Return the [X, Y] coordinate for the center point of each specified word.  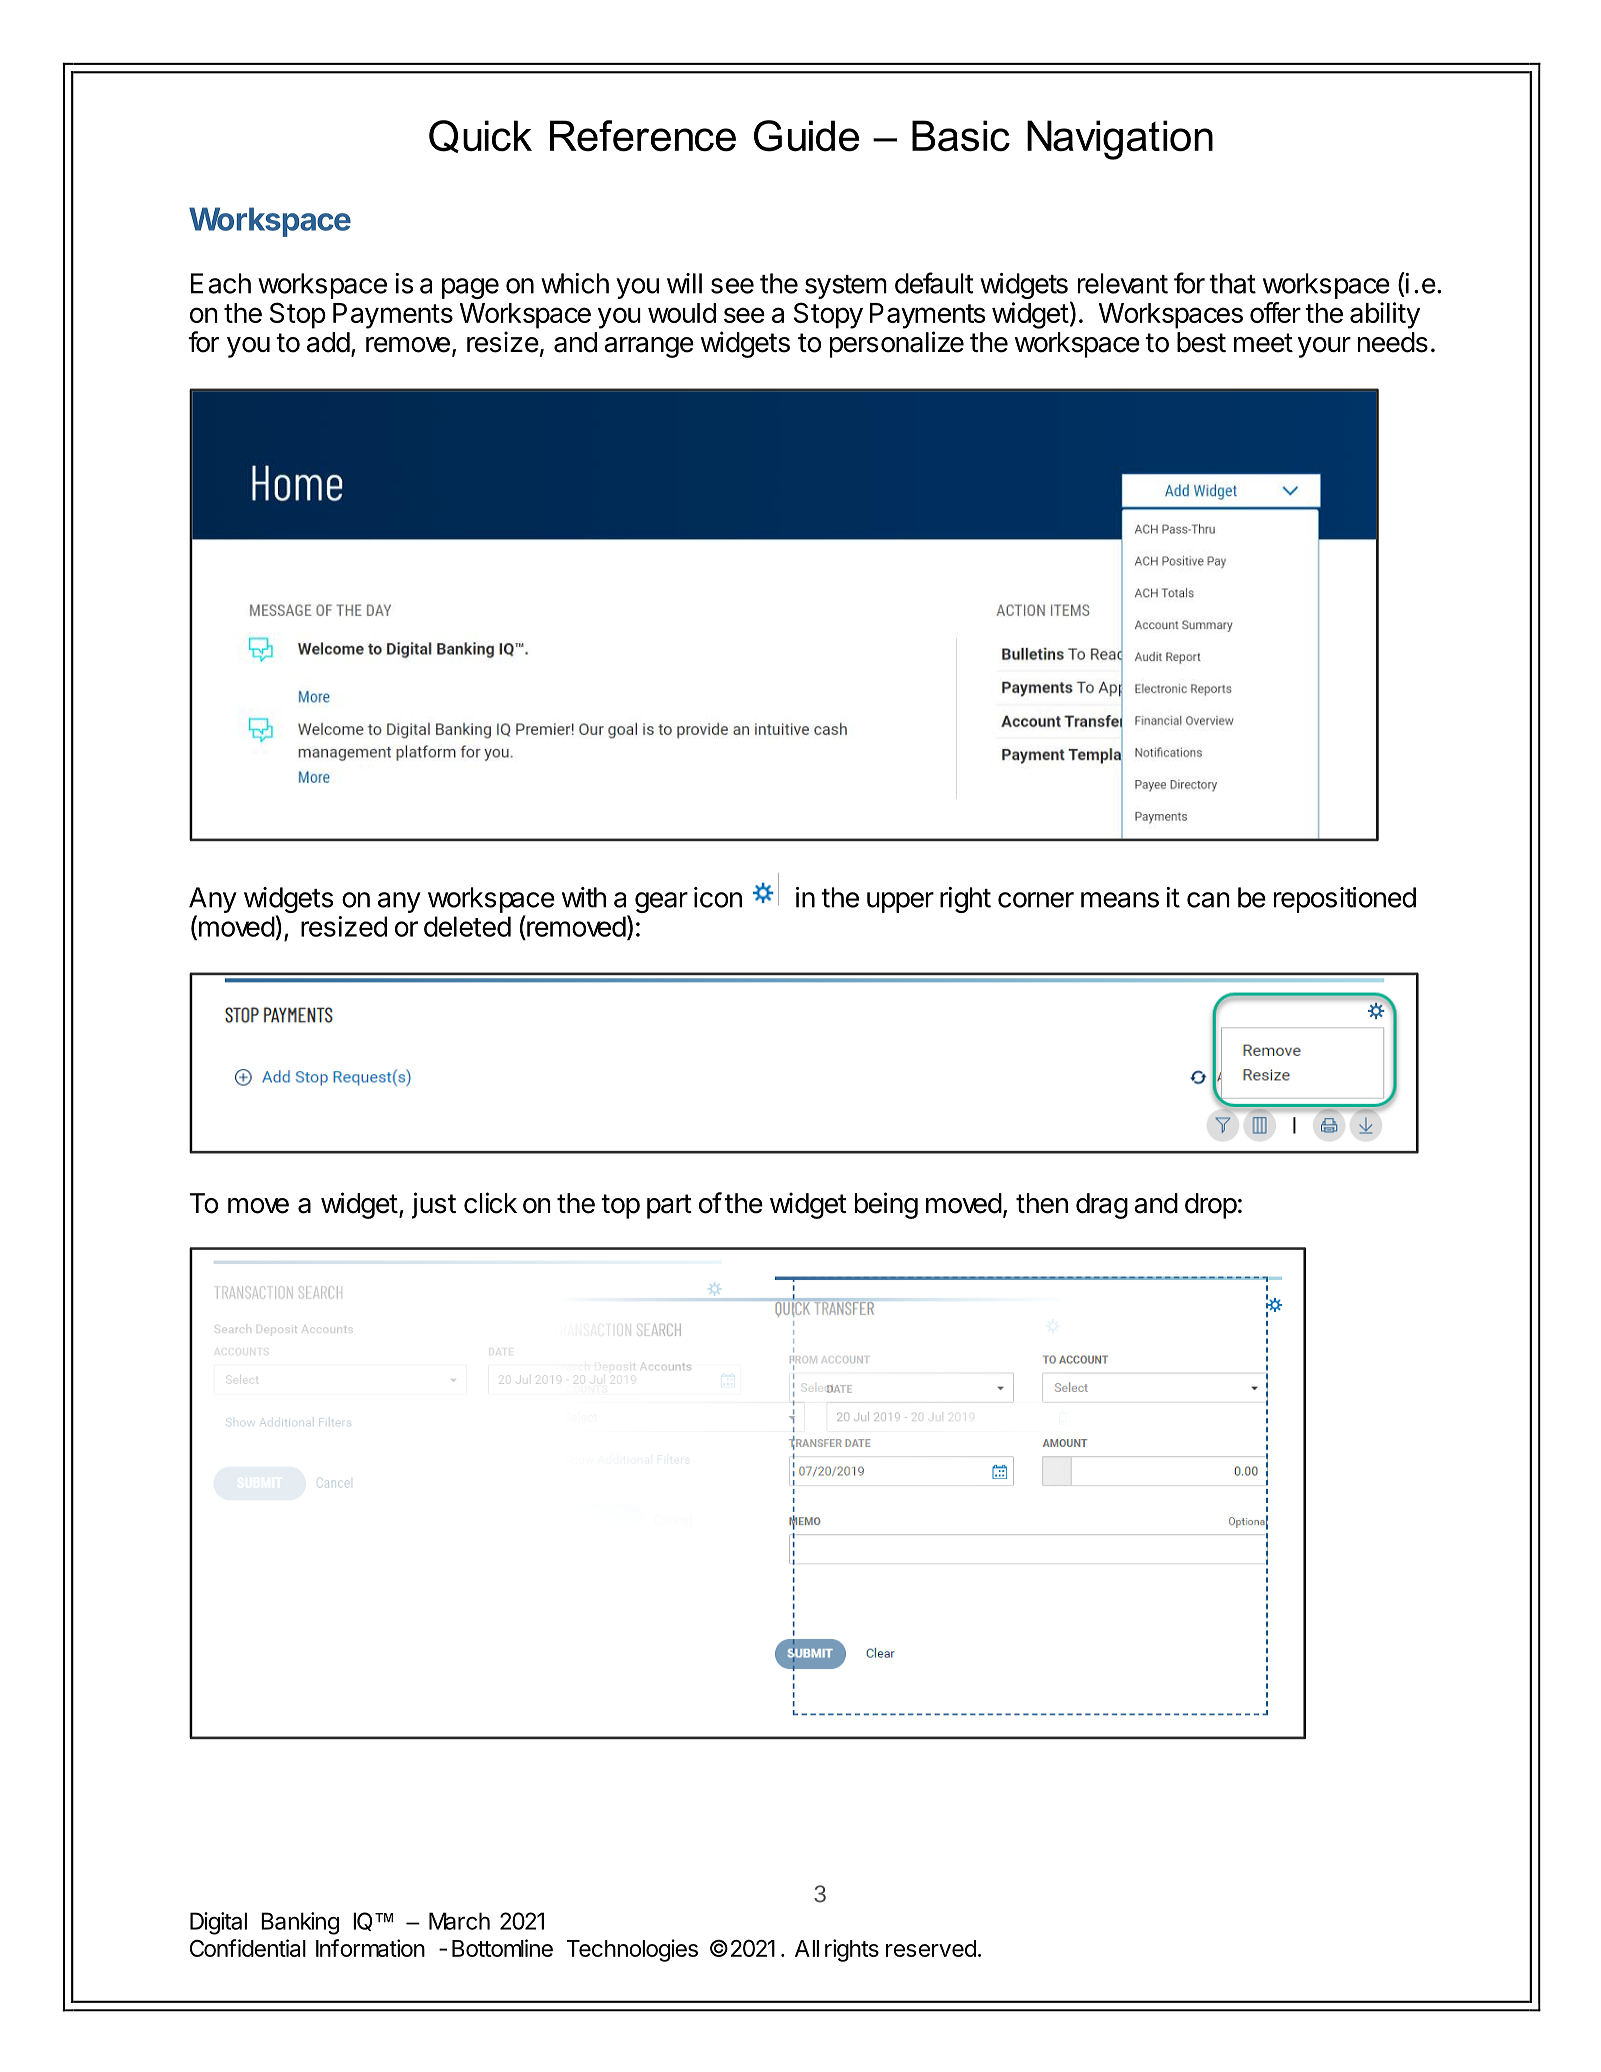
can [1208, 900]
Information [370, 1948]
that [1232, 283]
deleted [467, 926]
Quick [480, 136]
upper [900, 902]
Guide [806, 136]
